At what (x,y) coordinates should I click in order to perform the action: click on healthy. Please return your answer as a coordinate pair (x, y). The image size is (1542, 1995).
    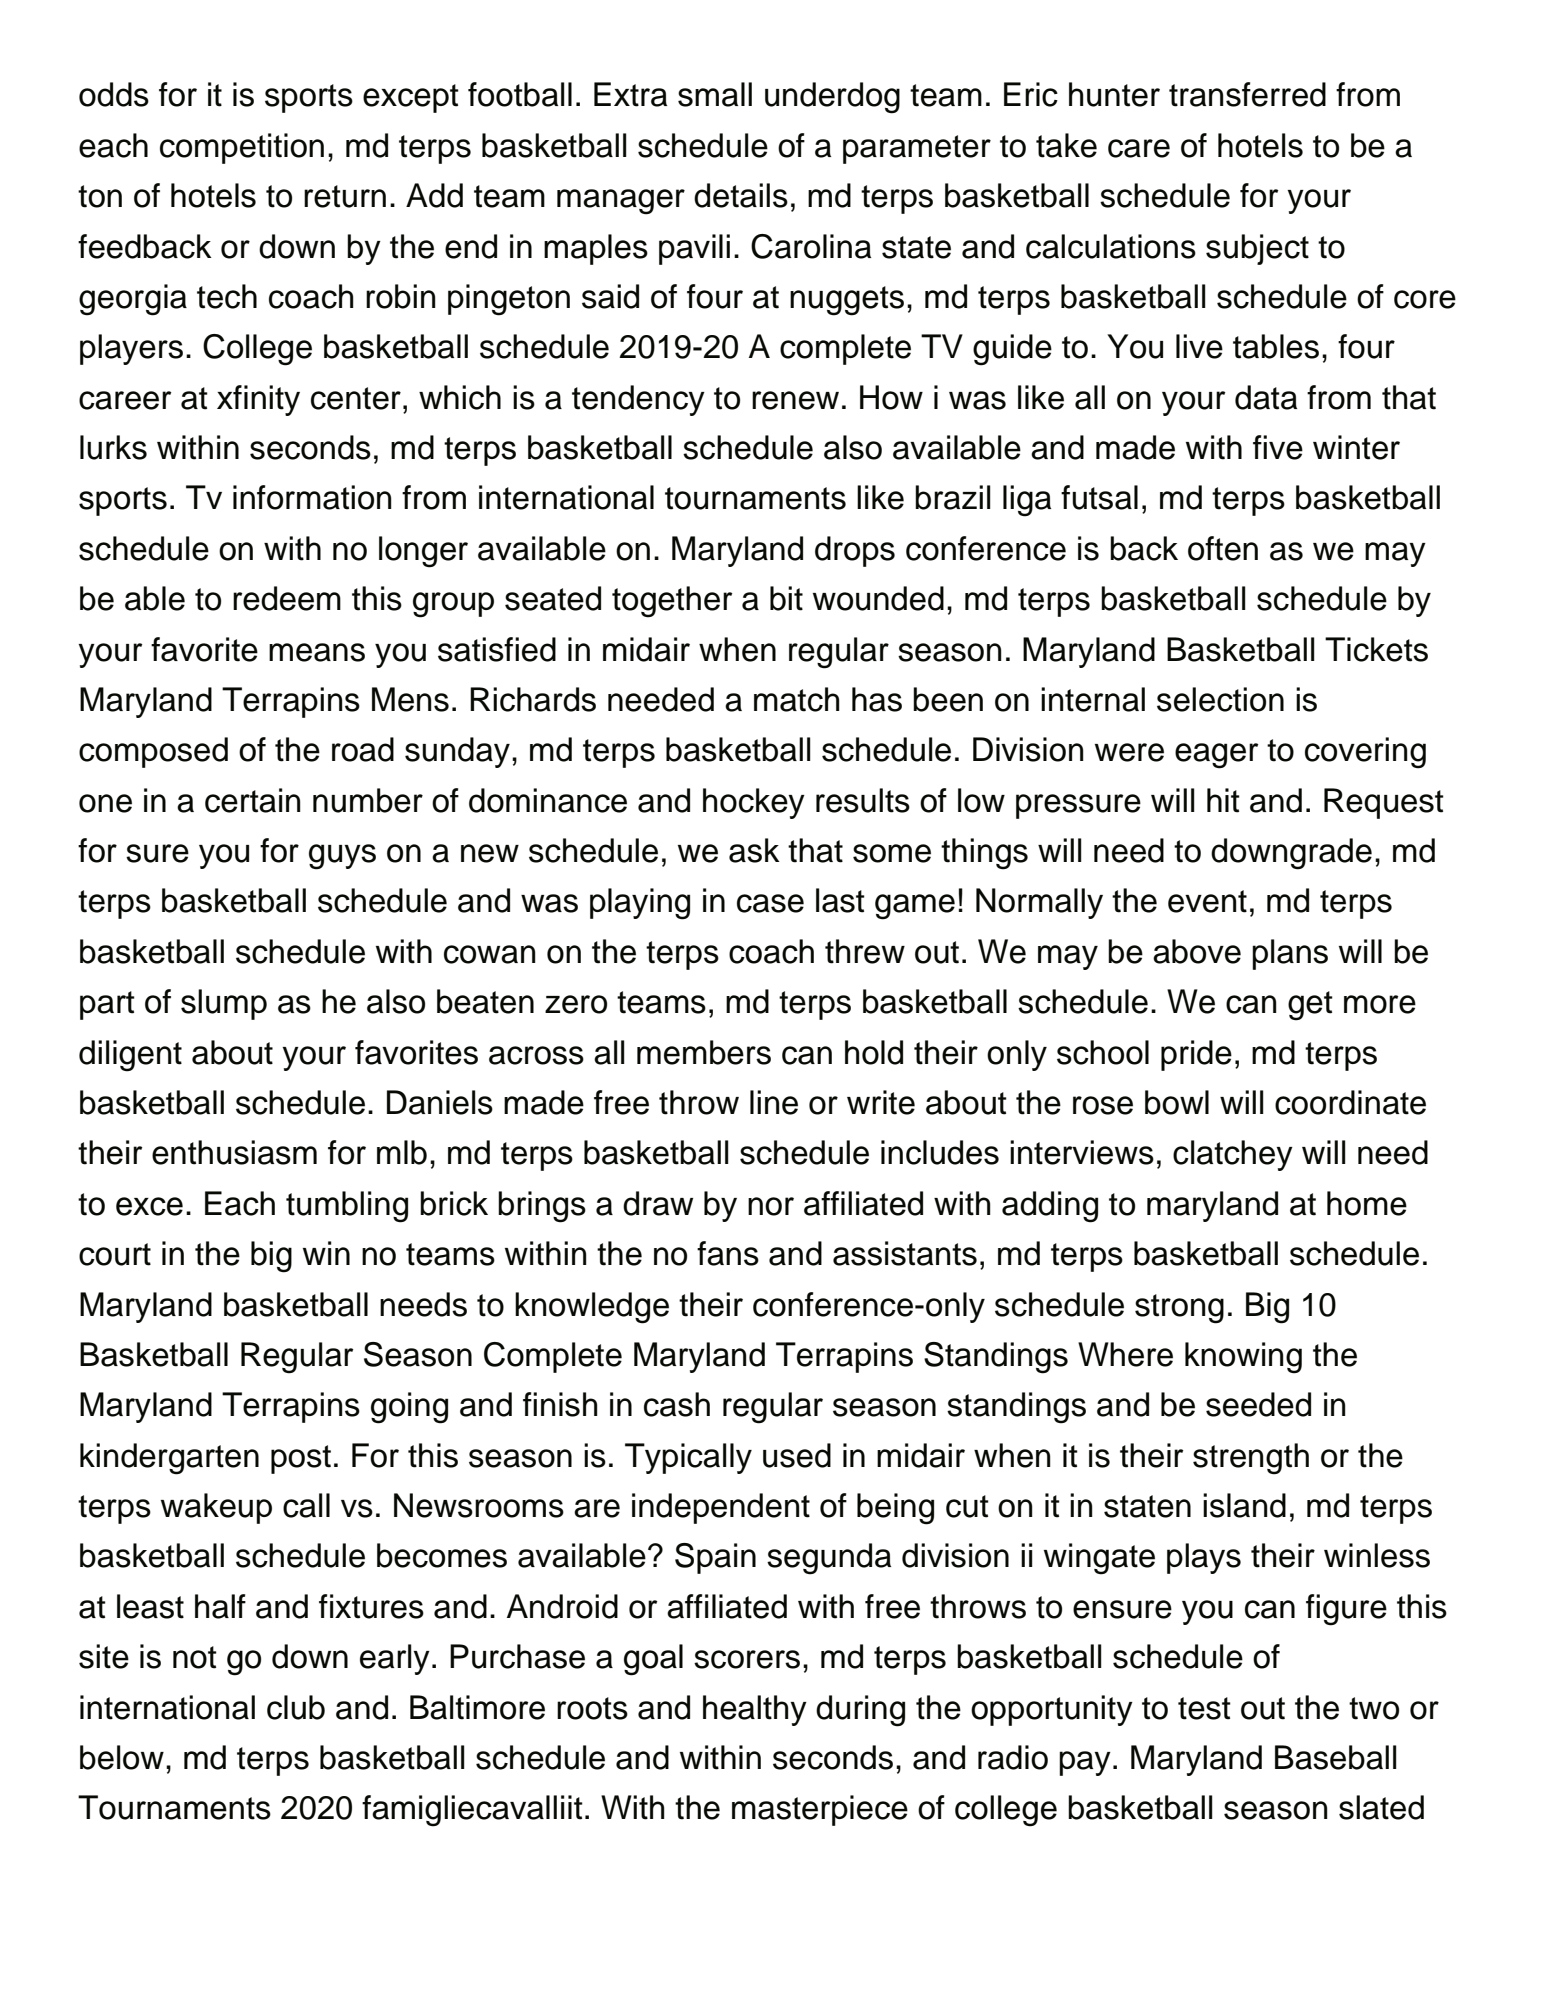
    Looking at the image, I should click on (755, 1710).
